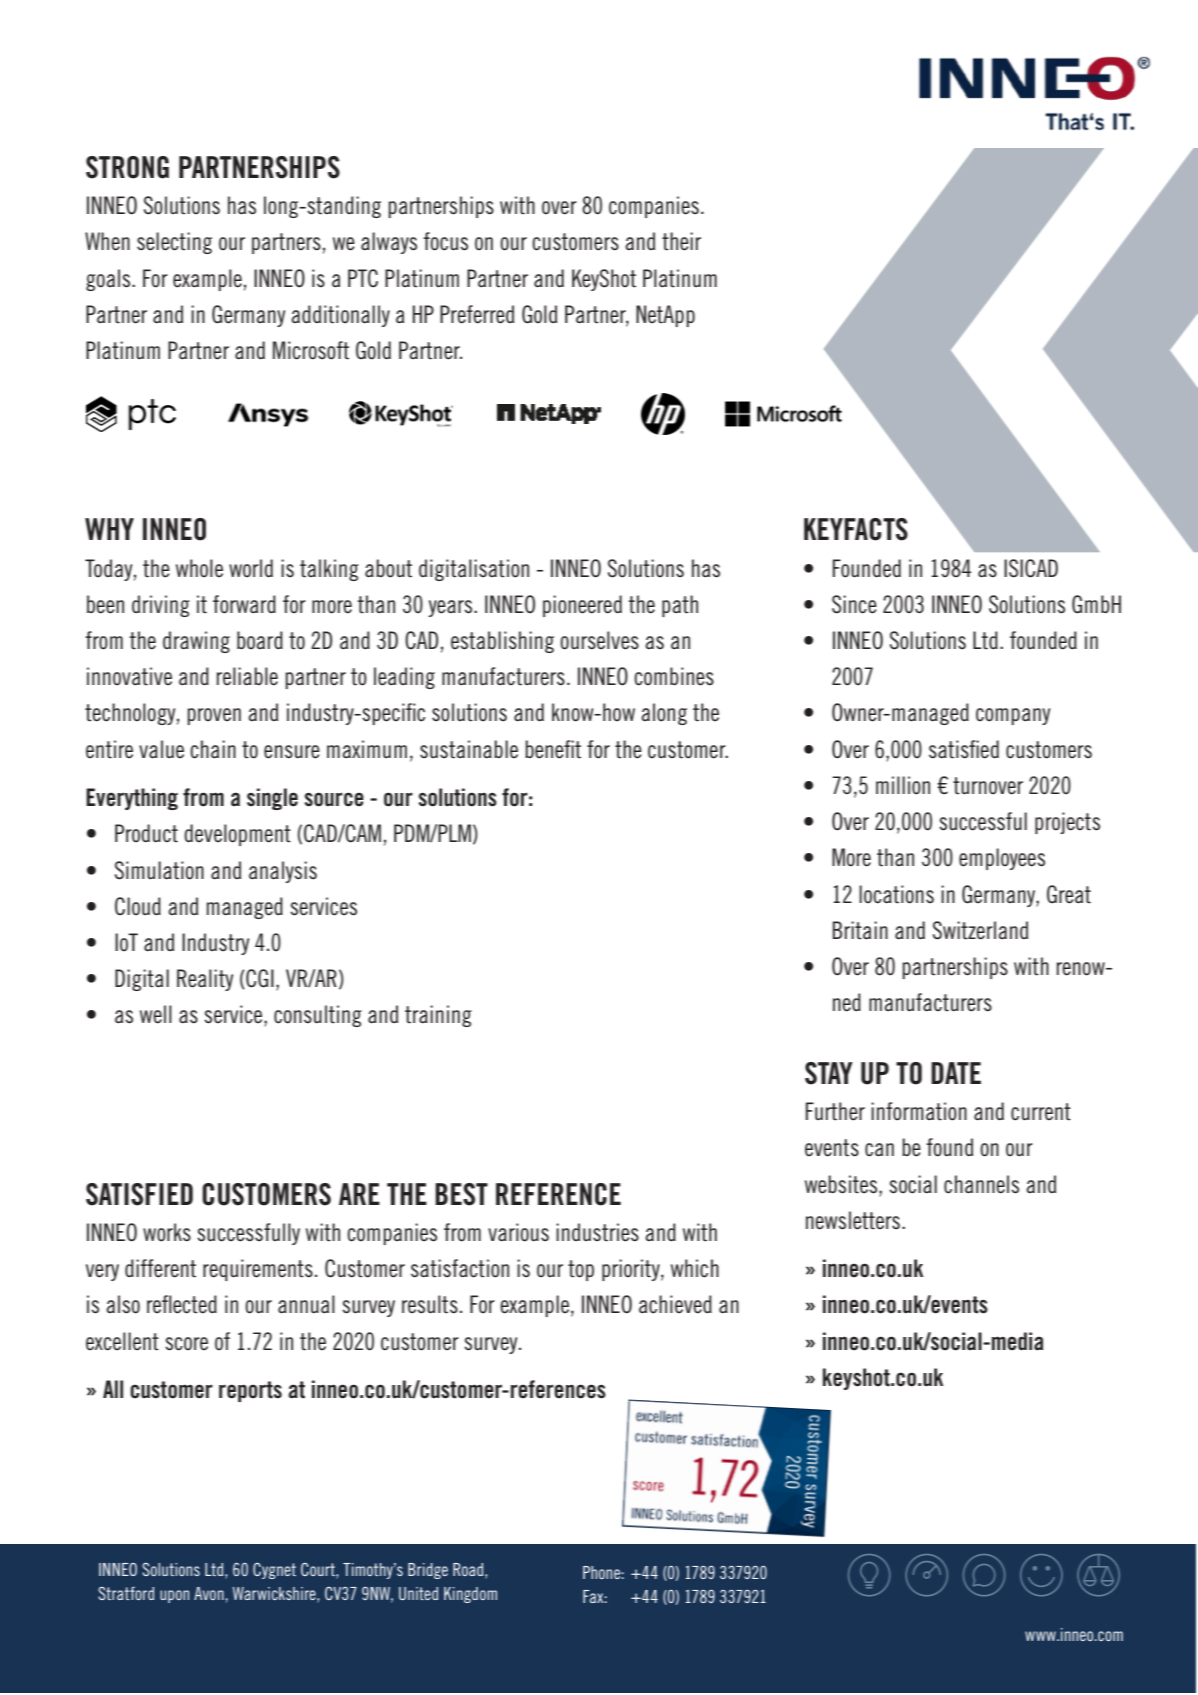  What do you see at coordinates (919, 1111) in the screenshot?
I see `information` at bounding box center [919, 1111].
